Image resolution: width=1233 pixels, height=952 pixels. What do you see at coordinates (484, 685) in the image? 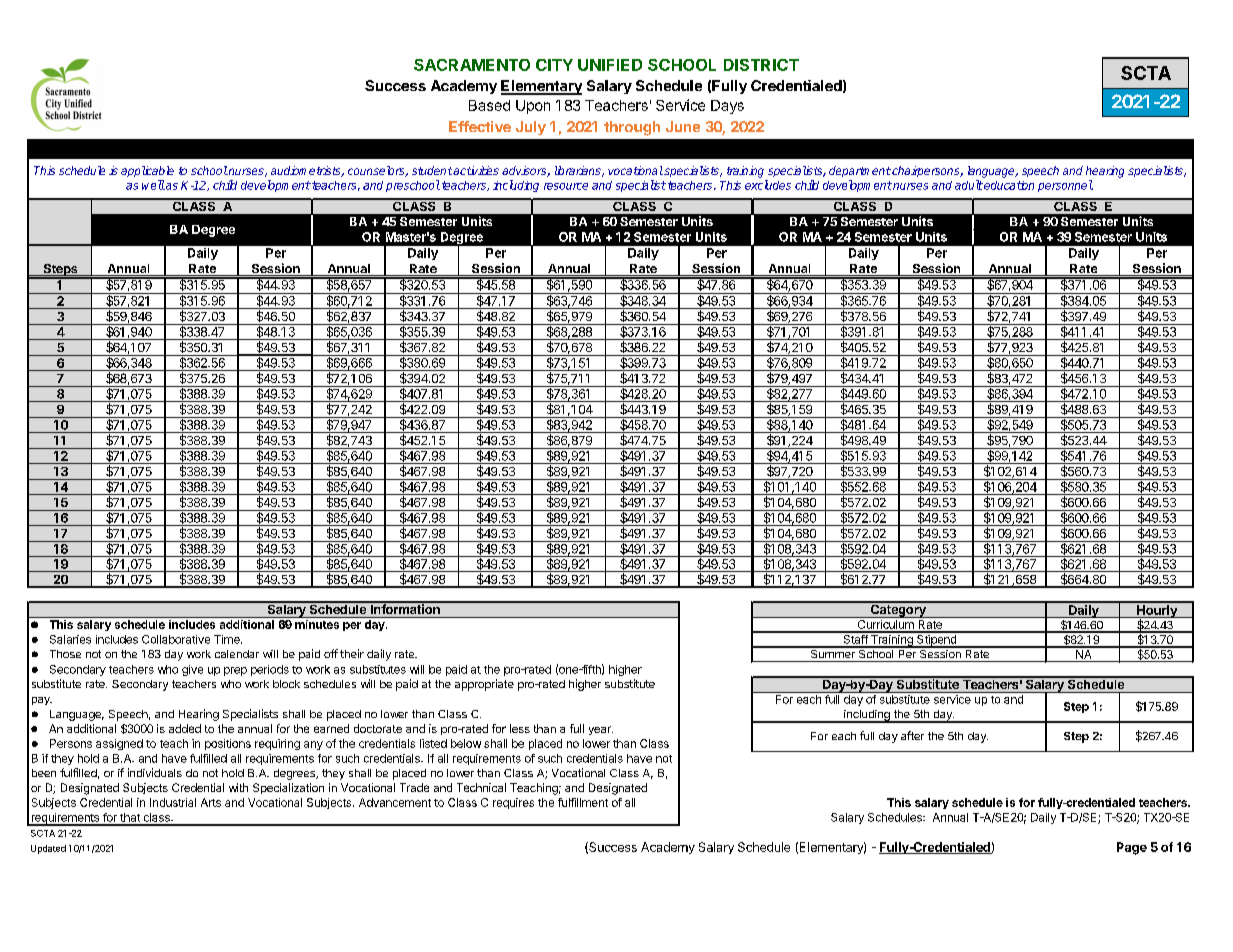
I see `appropriate` at bounding box center [484, 685].
